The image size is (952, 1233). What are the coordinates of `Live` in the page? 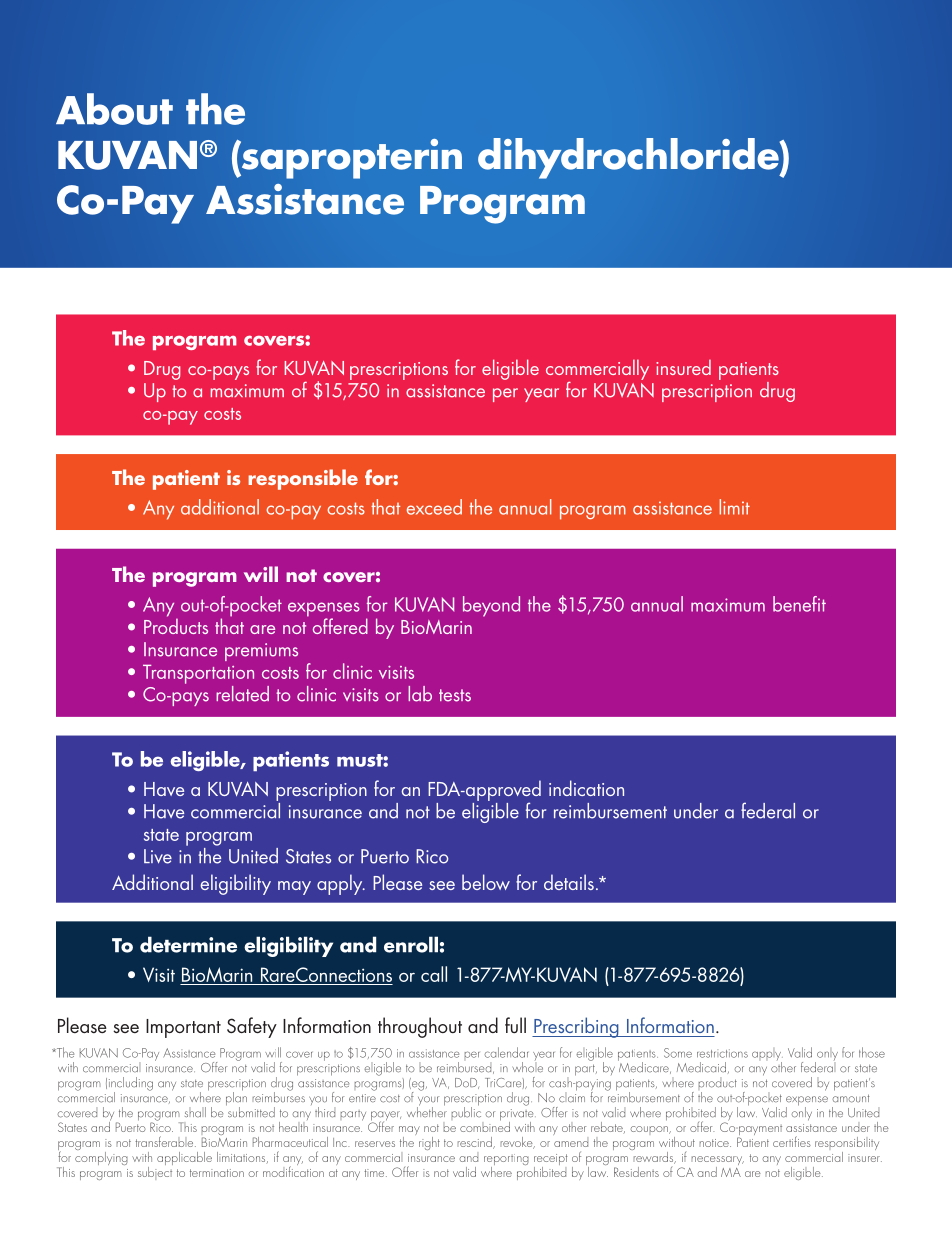 It's located at (158, 856).
